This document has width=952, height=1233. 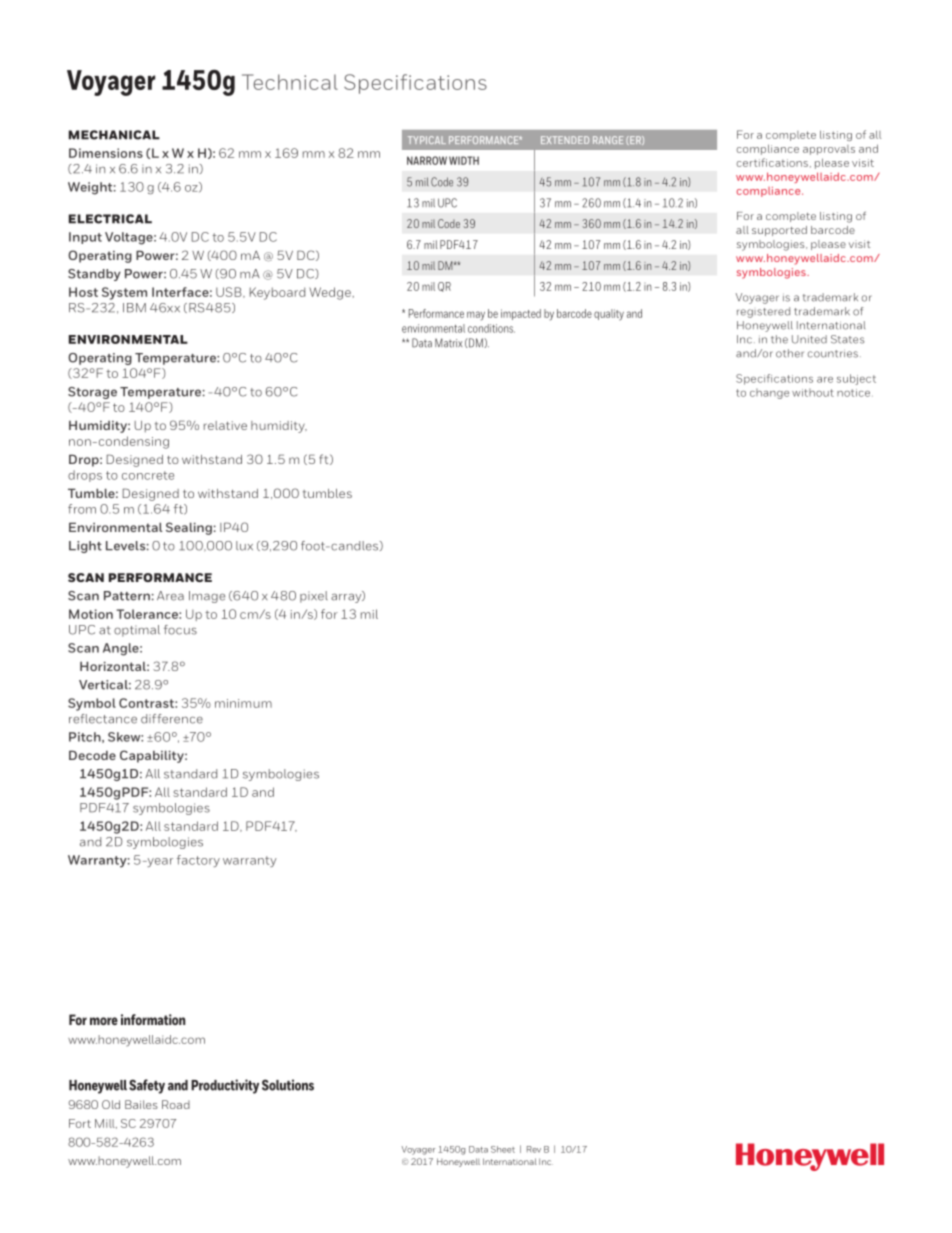 What do you see at coordinates (769, 394) in the document?
I see `change` at bounding box center [769, 394].
